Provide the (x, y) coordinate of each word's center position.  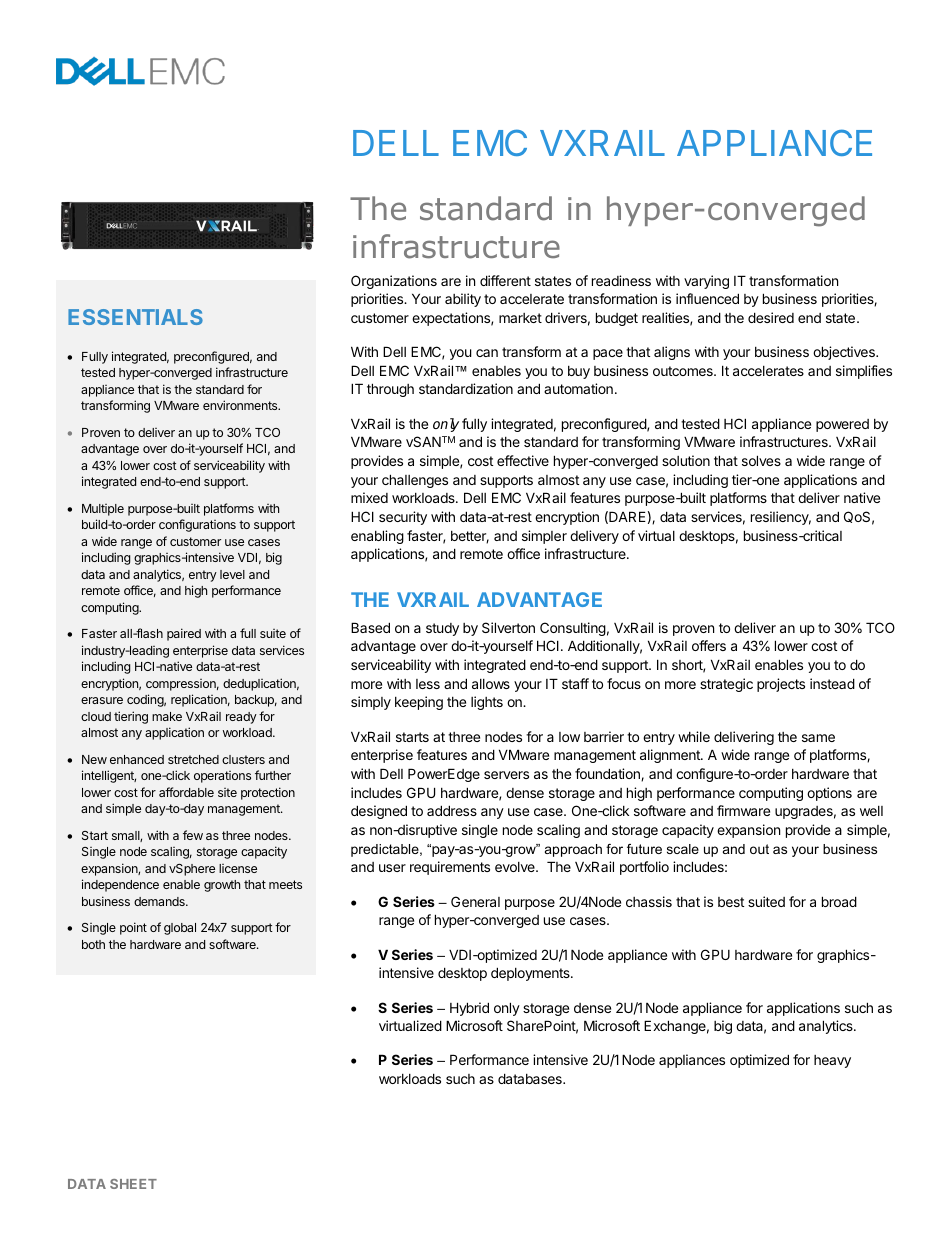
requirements (450, 868)
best (731, 902)
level (232, 574)
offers (709, 645)
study (442, 629)
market (520, 318)
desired (771, 317)
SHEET (133, 1184)
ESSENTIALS (135, 317)
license (238, 868)
